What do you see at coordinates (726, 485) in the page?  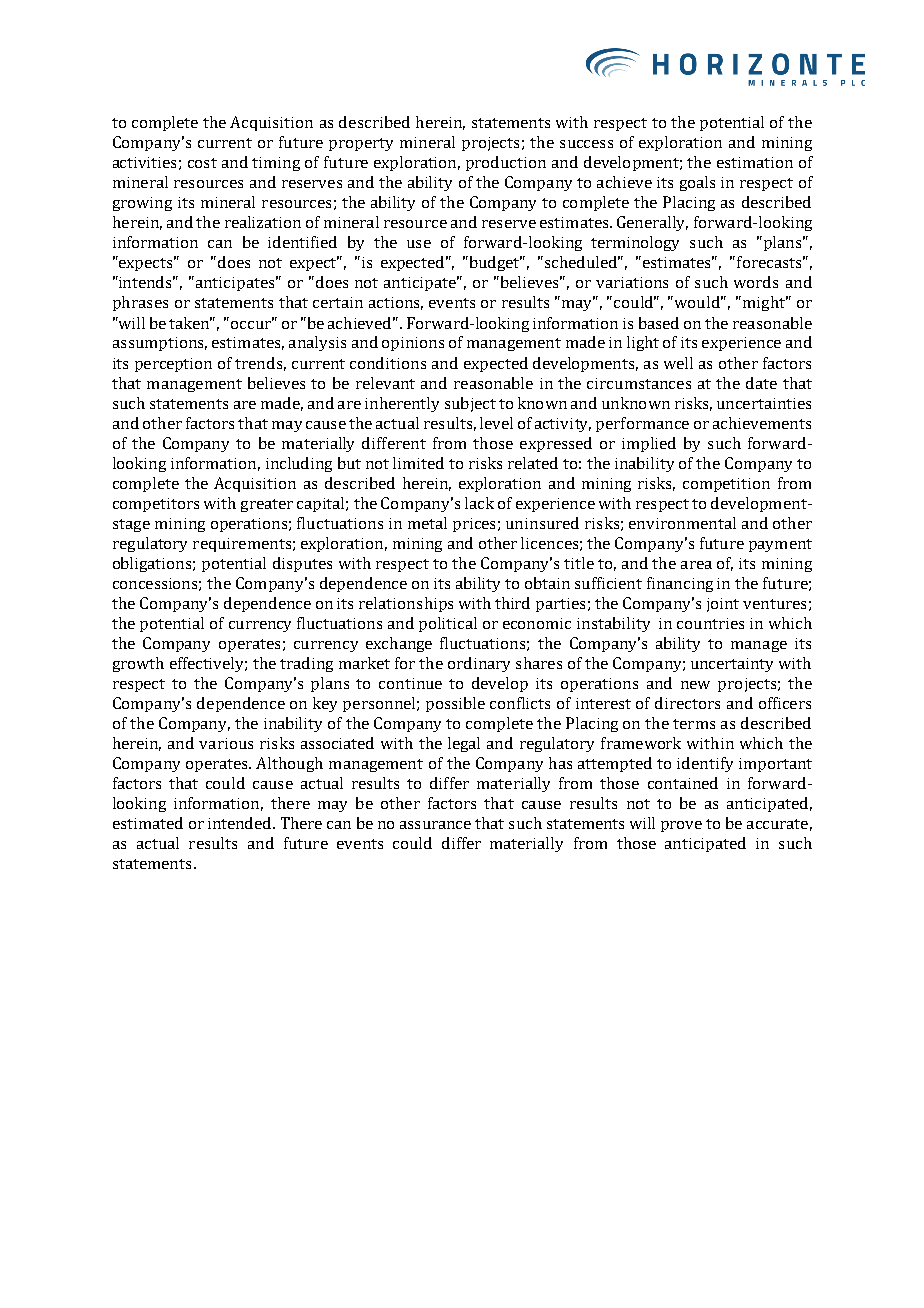 I see `competition` at bounding box center [726, 485].
